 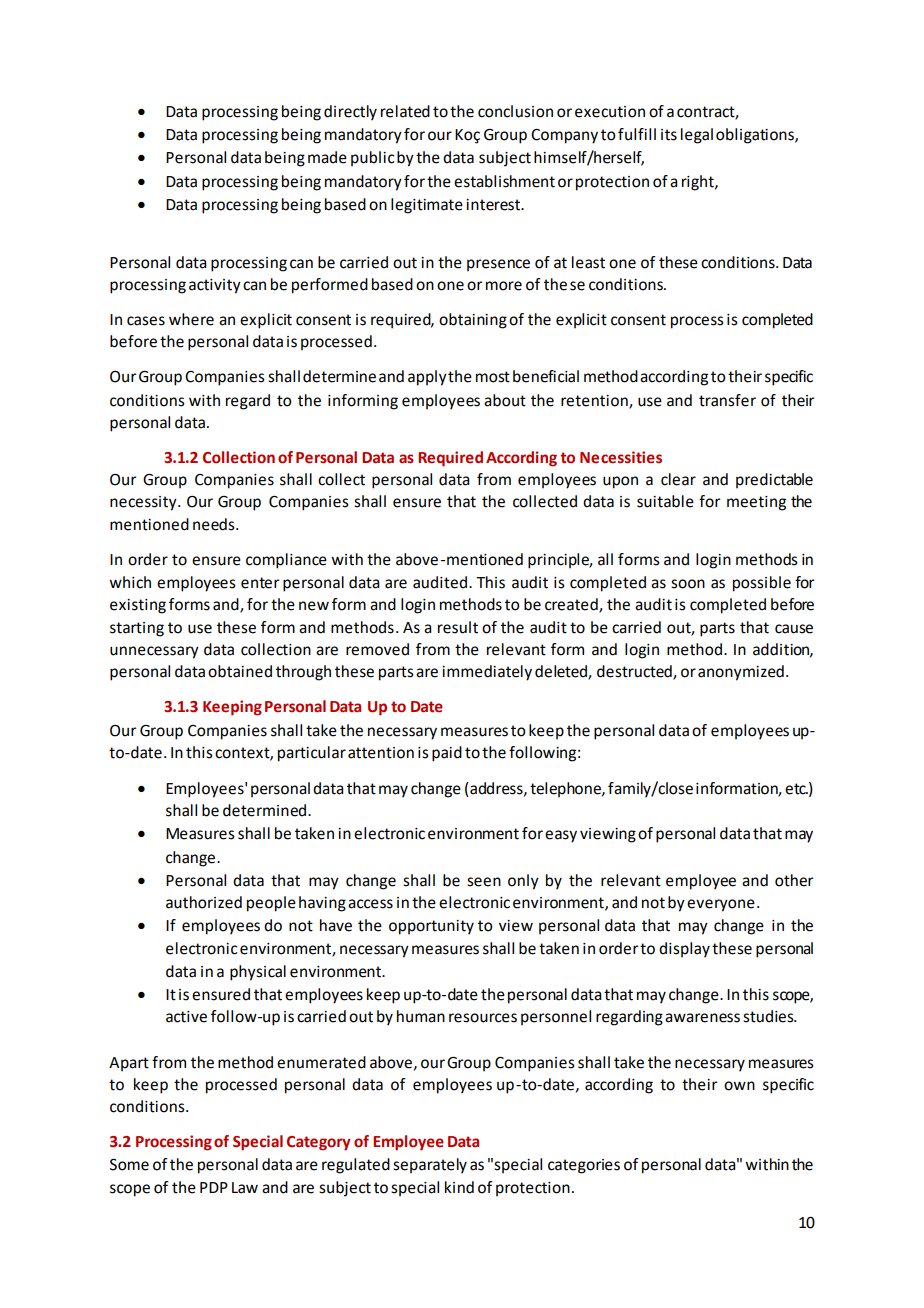 What do you see at coordinates (741, 673) in the image?
I see `anonymized` at bounding box center [741, 673].
